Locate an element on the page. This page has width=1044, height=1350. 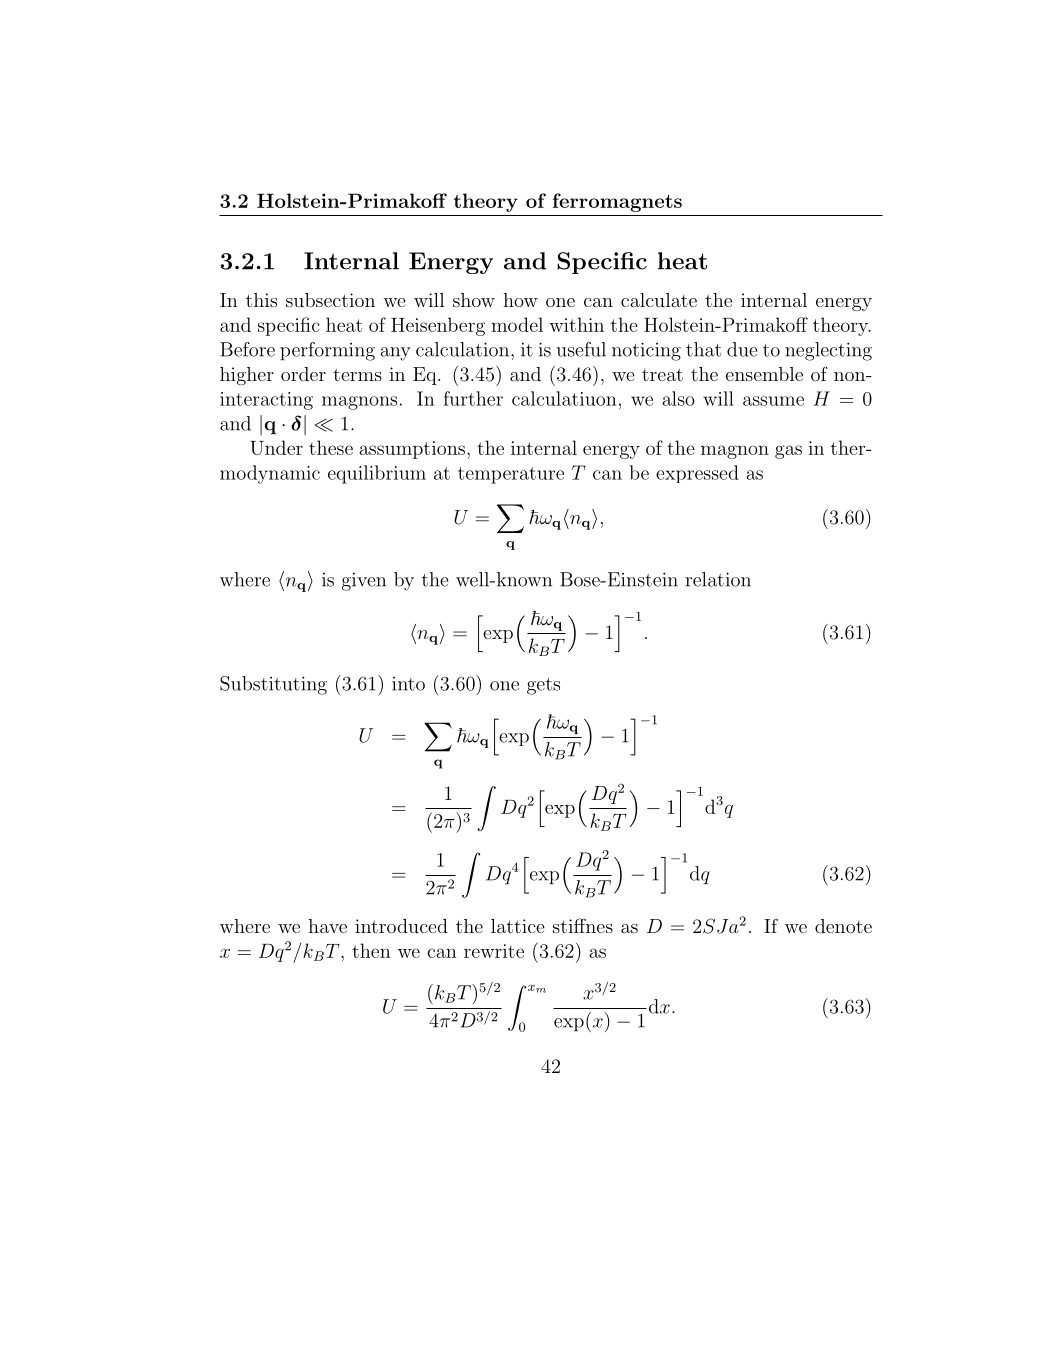
order is located at coordinates (303, 374).
